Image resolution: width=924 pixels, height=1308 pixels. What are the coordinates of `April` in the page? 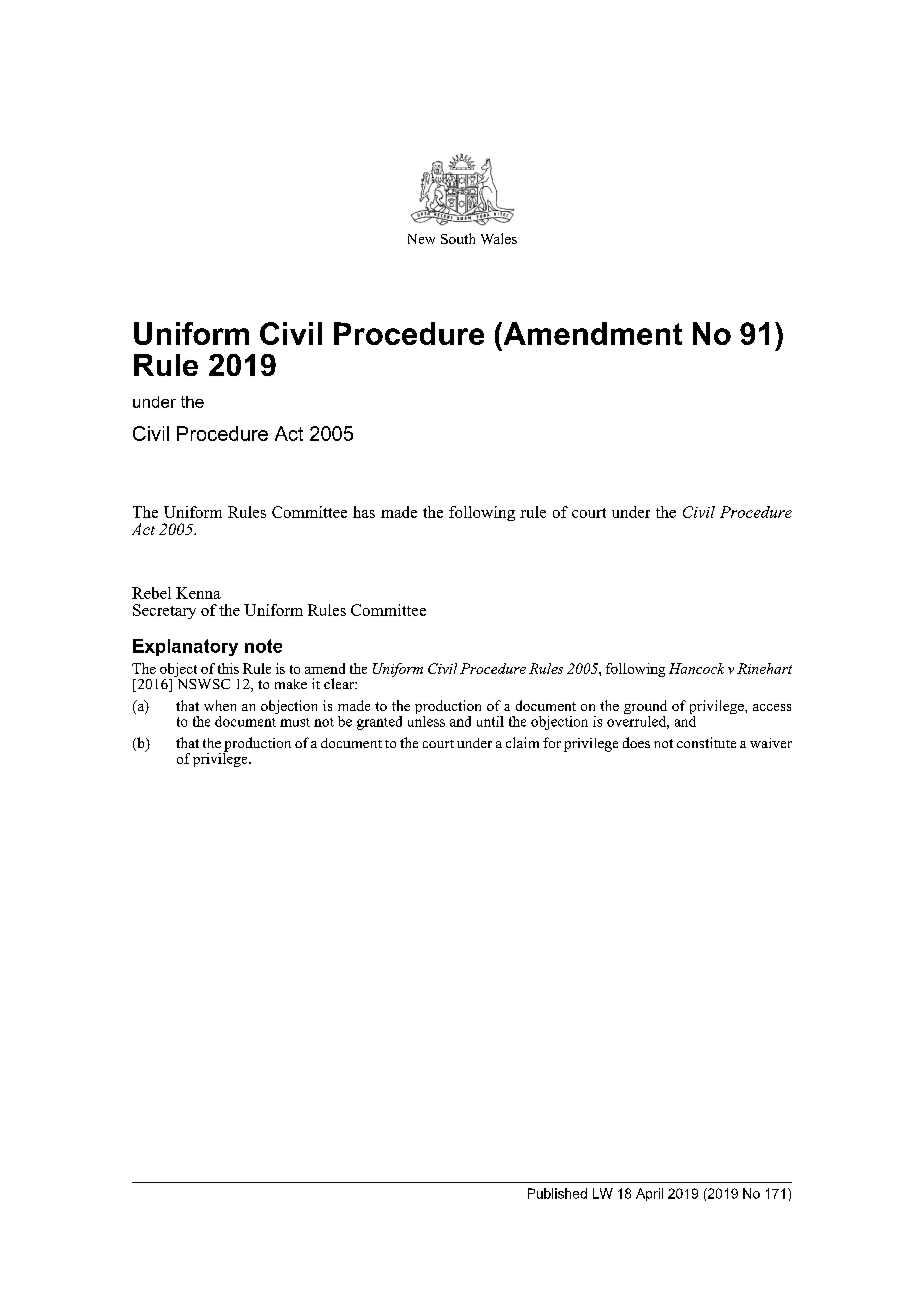 It's located at (649, 1194).
